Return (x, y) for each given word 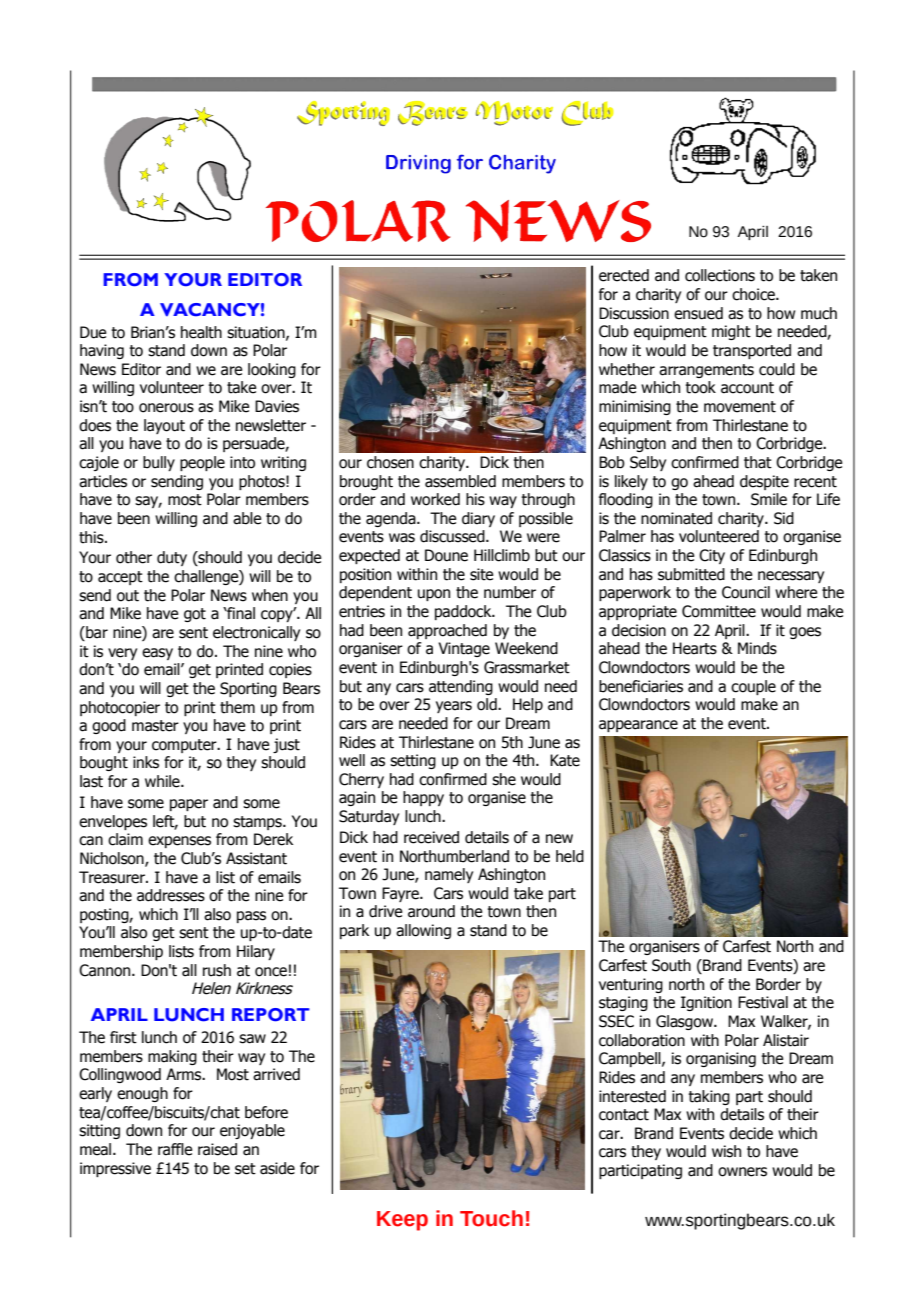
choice (754, 294)
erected (624, 275)
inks (146, 762)
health (201, 332)
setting (413, 761)
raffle (175, 1149)
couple (753, 687)
